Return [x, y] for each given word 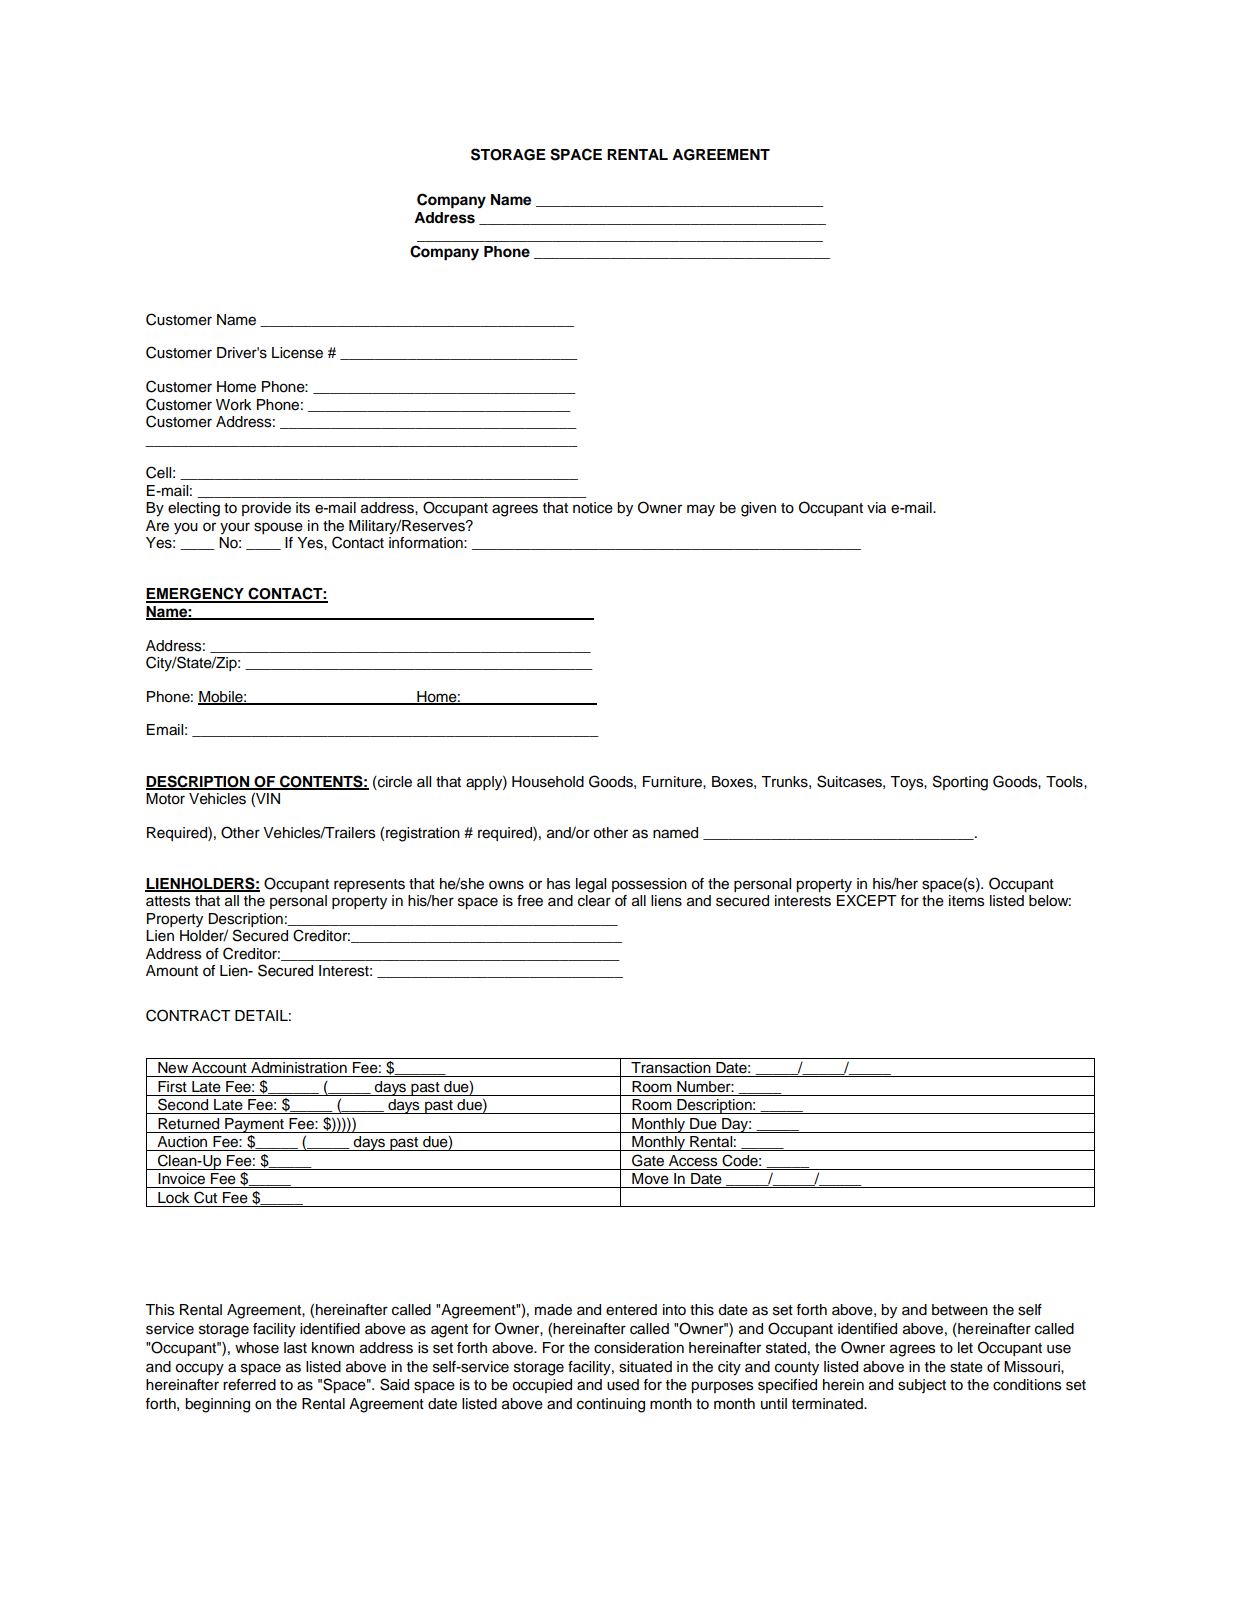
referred [249, 1385]
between [960, 1310]
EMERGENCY [196, 594]
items [966, 901]
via [876, 508]
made [553, 1310]
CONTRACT [188, 1015]
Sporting [960, 783]
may [701, 510]
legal [591, 885]
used [623, 1385]
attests [168, 901]
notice [593, 508]
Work [233, 405]
